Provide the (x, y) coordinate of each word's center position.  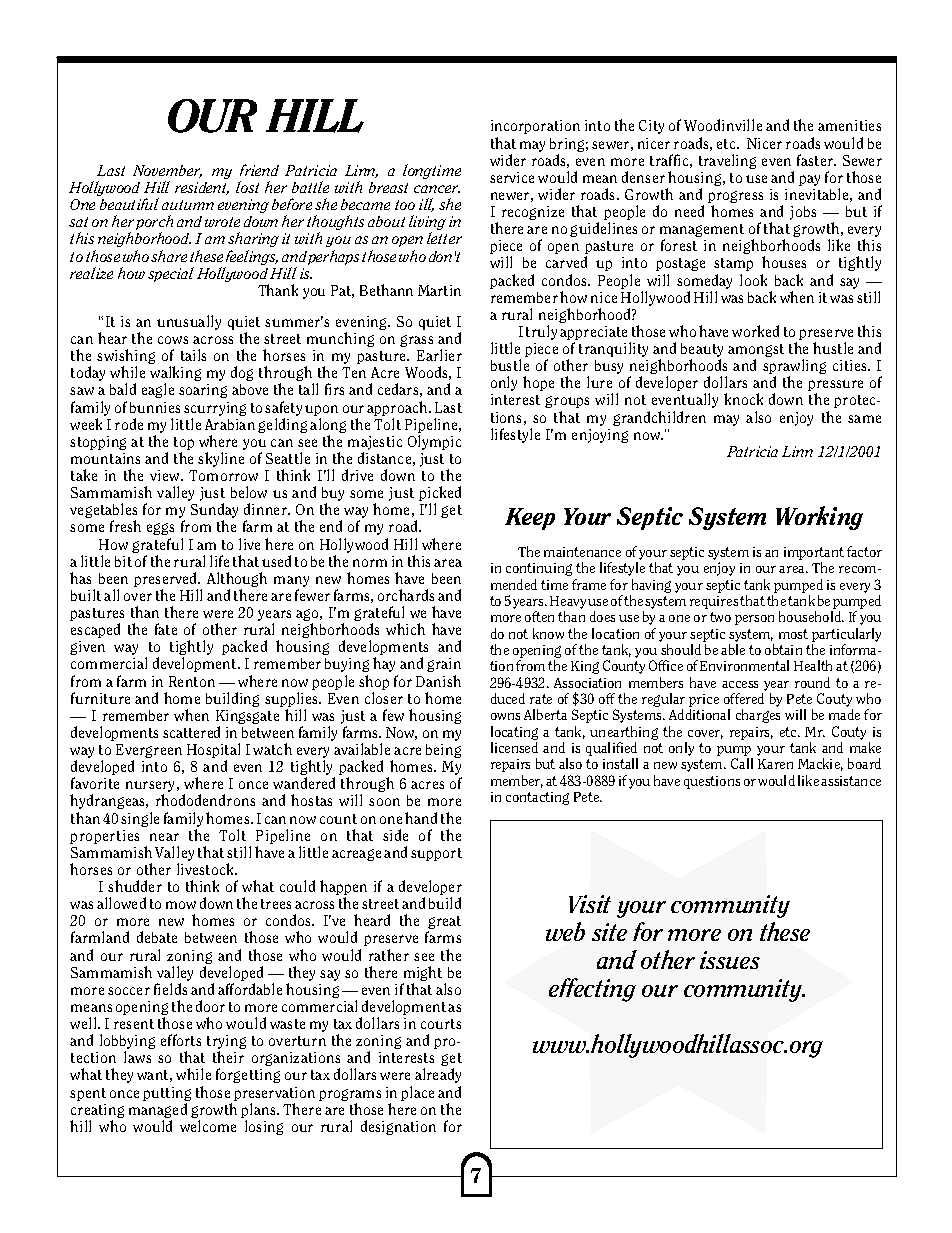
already (438, 1075)
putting (167, 1094)
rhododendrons (205, 800)
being (443, 751)
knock (743, 399)
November (167, 171)
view (166, 475)
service (512, 177)
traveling (727, 161)
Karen (775, 764)
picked (440, 495)
